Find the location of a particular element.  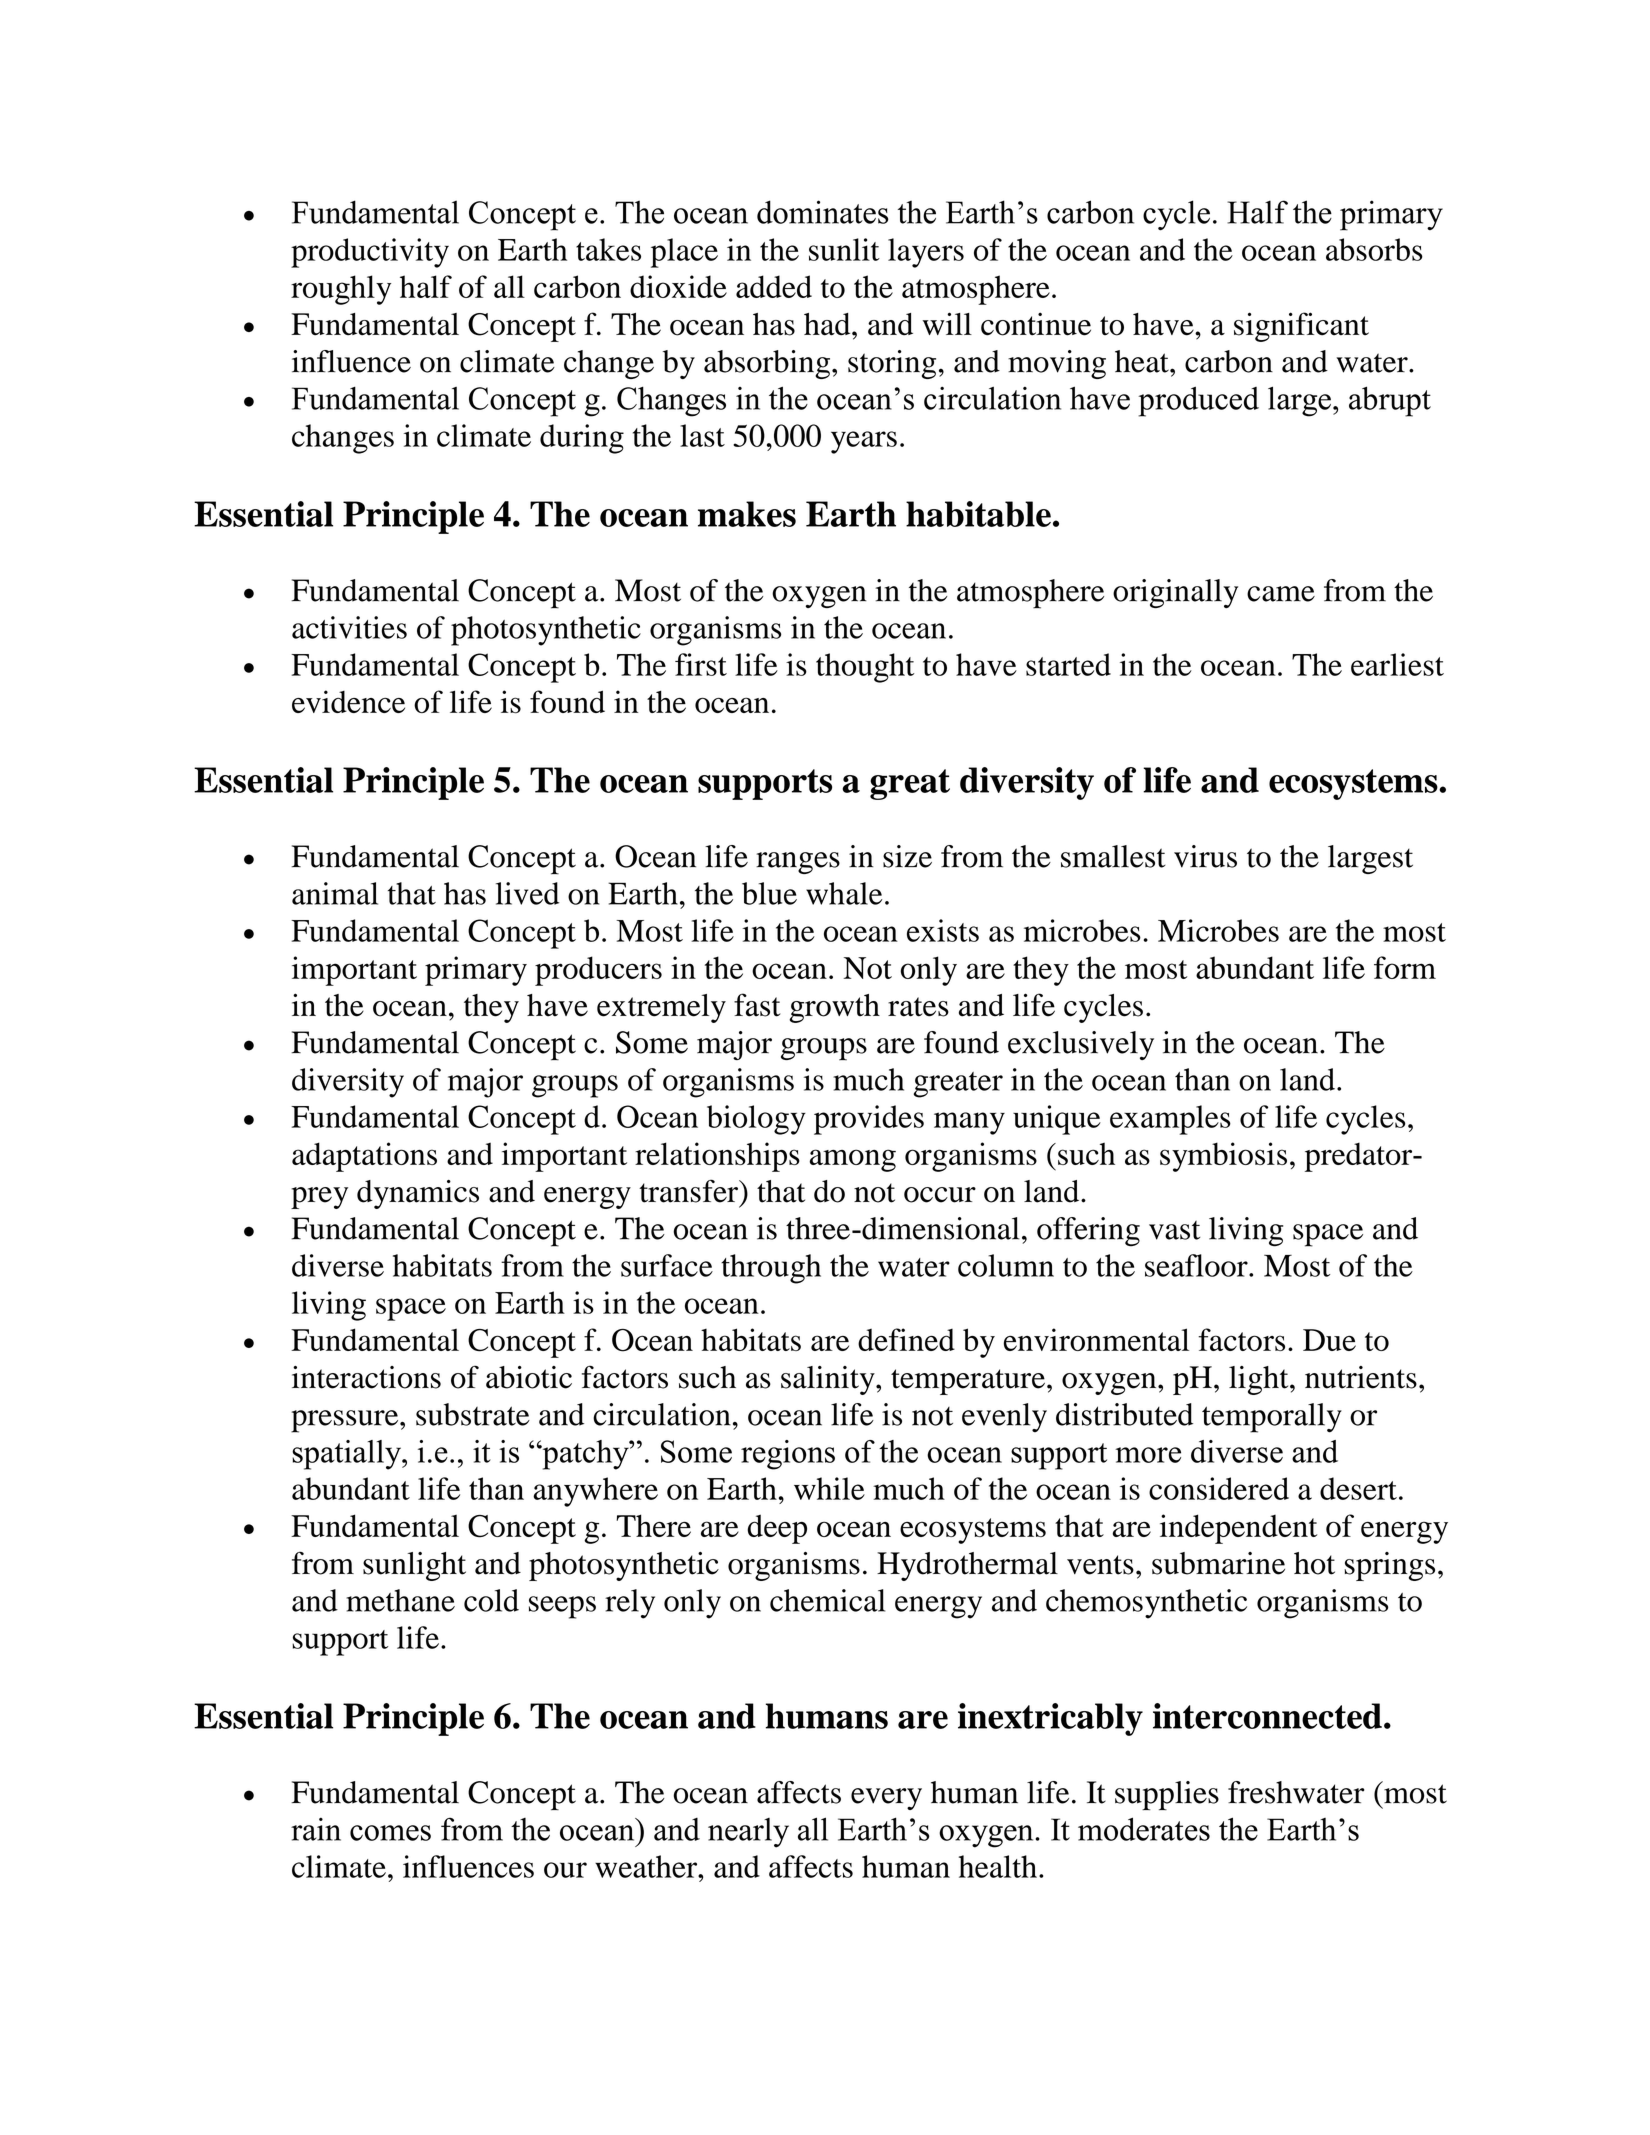

virus is located at coordinates (1205, 856).
